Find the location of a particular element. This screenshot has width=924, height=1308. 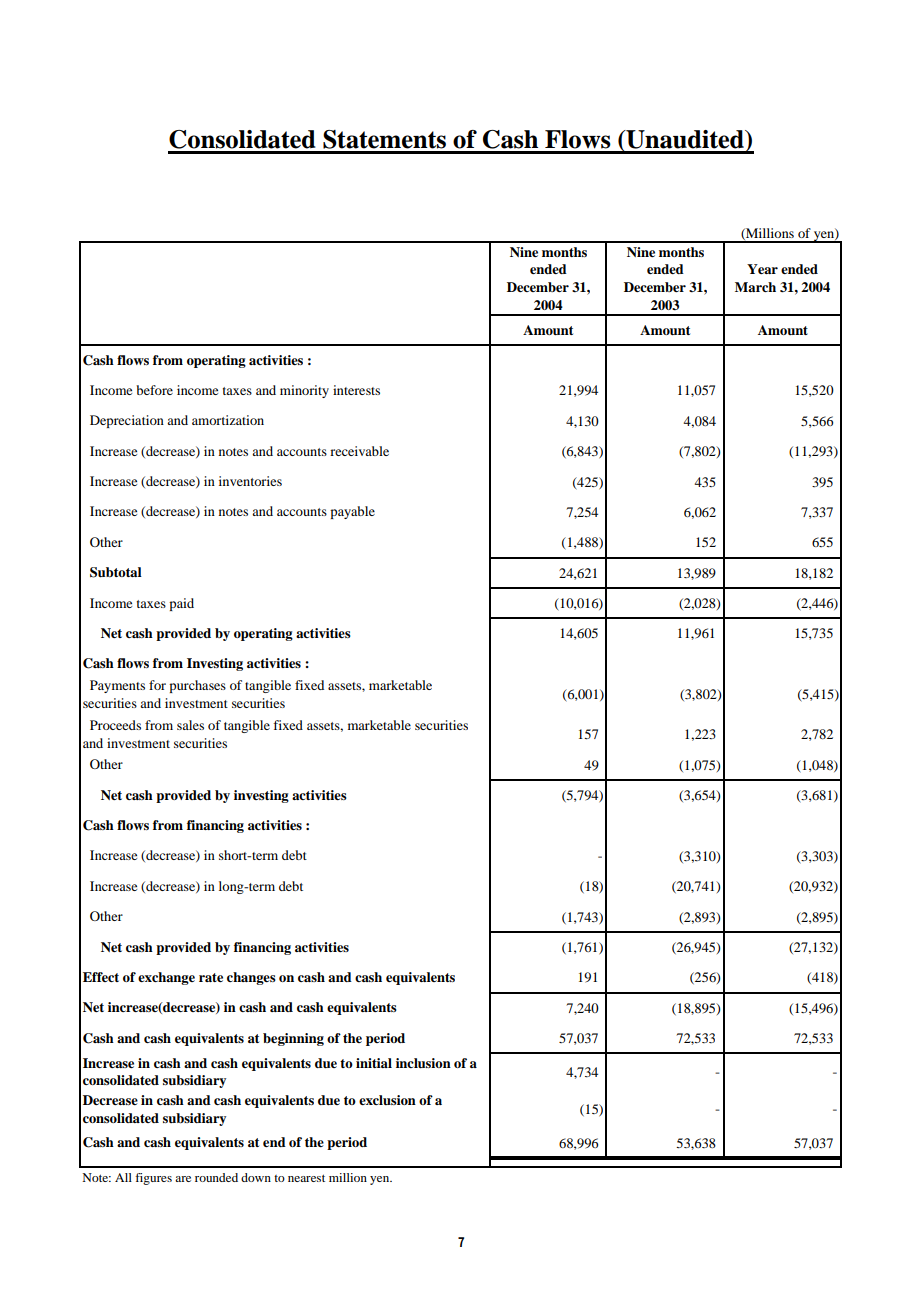

interests is located at coordinates (356, 390).
